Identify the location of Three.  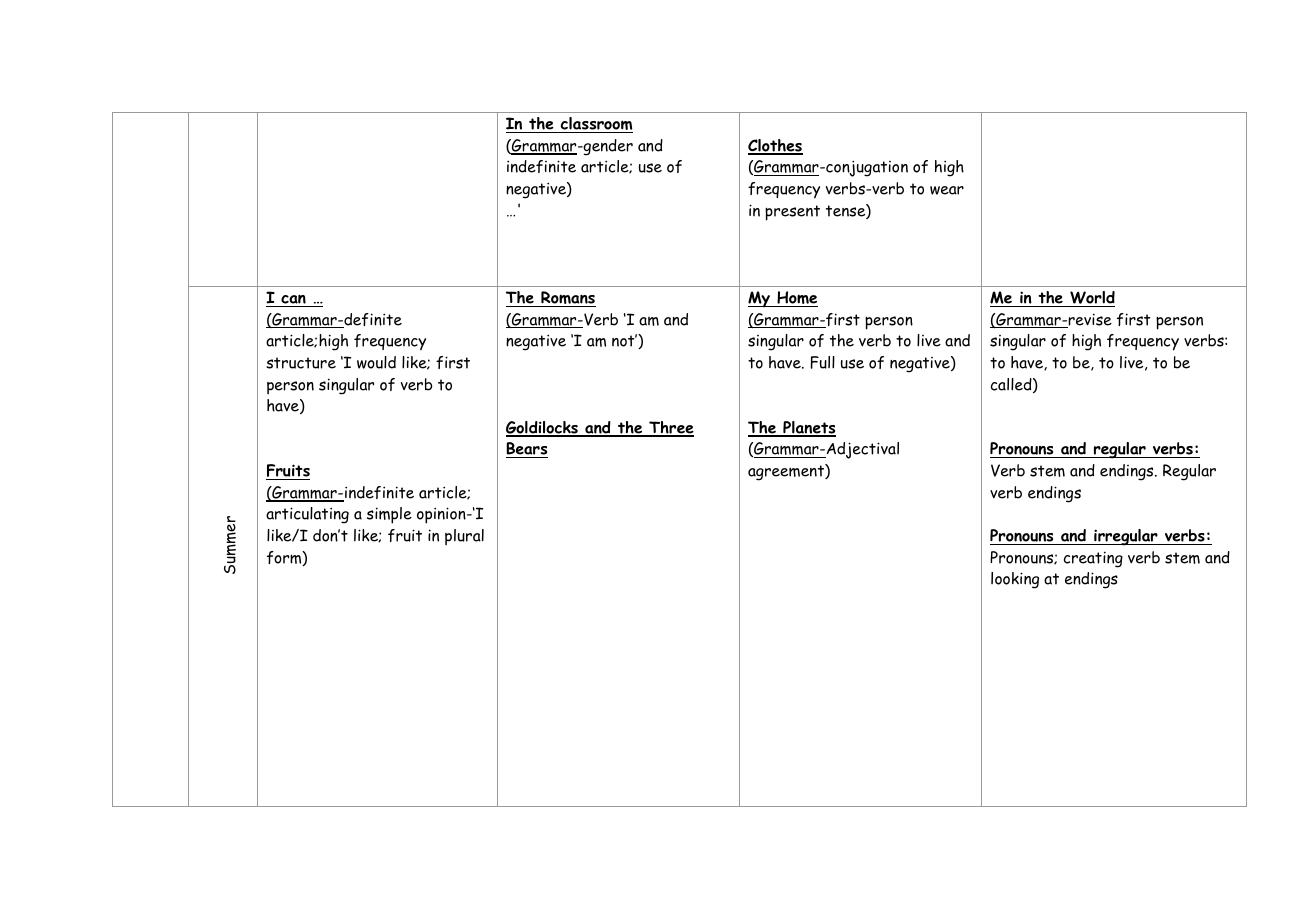
(670, 428).
